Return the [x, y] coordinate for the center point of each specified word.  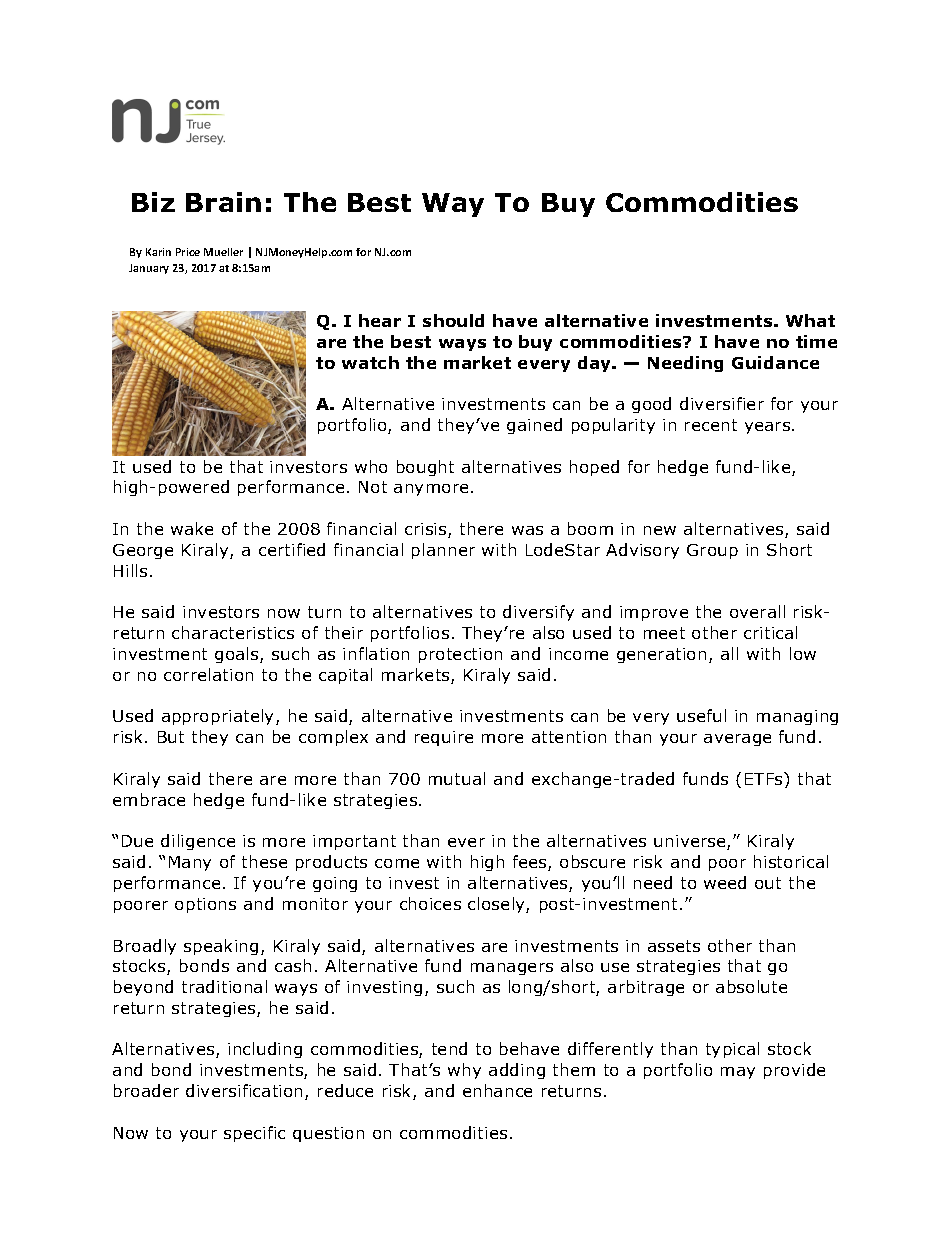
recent [711, 425]
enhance [497, 1090]
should [453, 320]
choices [430, 903]
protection [460, 655]
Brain [223, 202]
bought [425, 468]
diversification [244, 1090]
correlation [208, 674]
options [205, 905]
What [810, 320]
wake [192, 528]
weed [725, 882]
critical [770, 632]
